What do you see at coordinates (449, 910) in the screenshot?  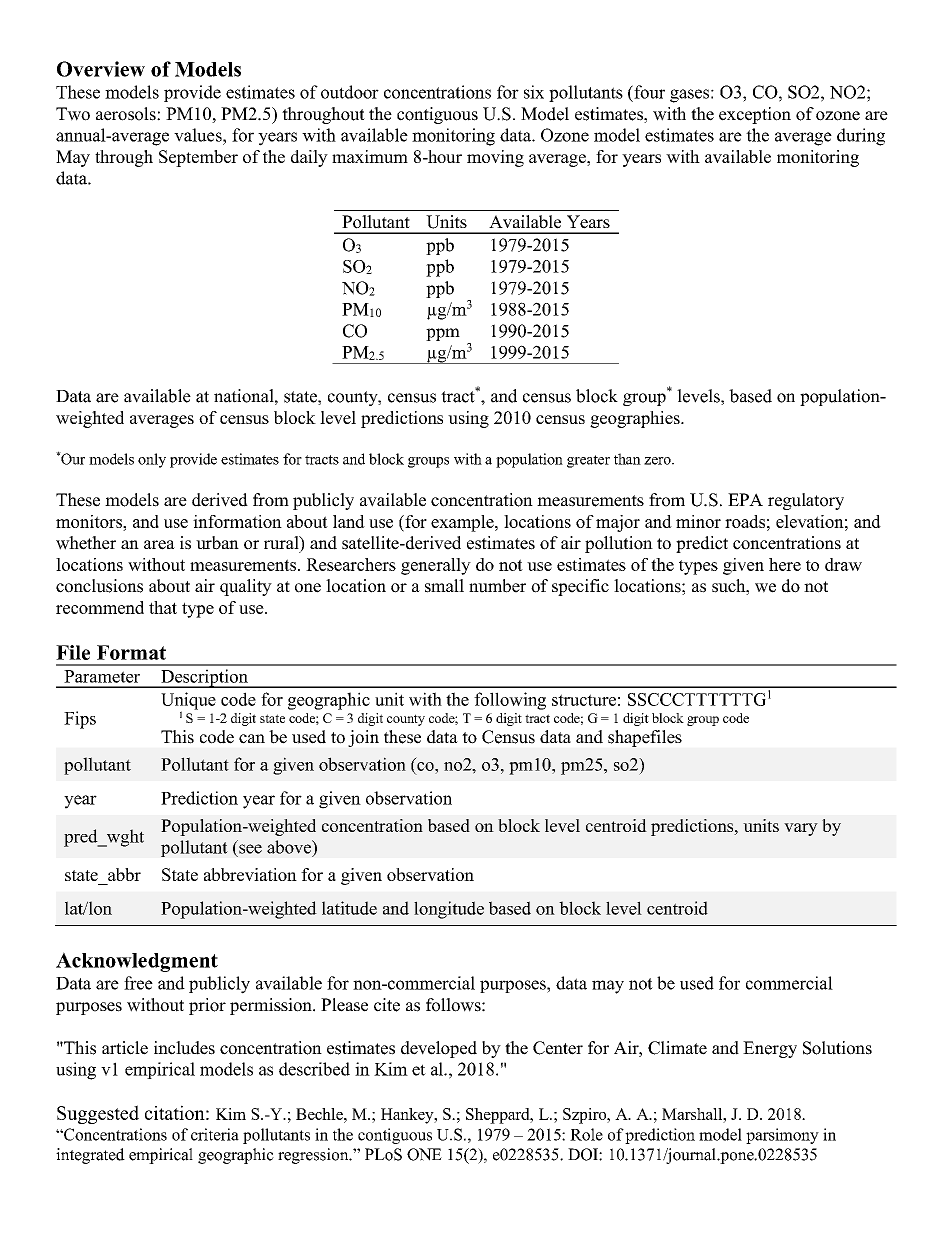 I see `longitude` at bounding box center [449, 910].
